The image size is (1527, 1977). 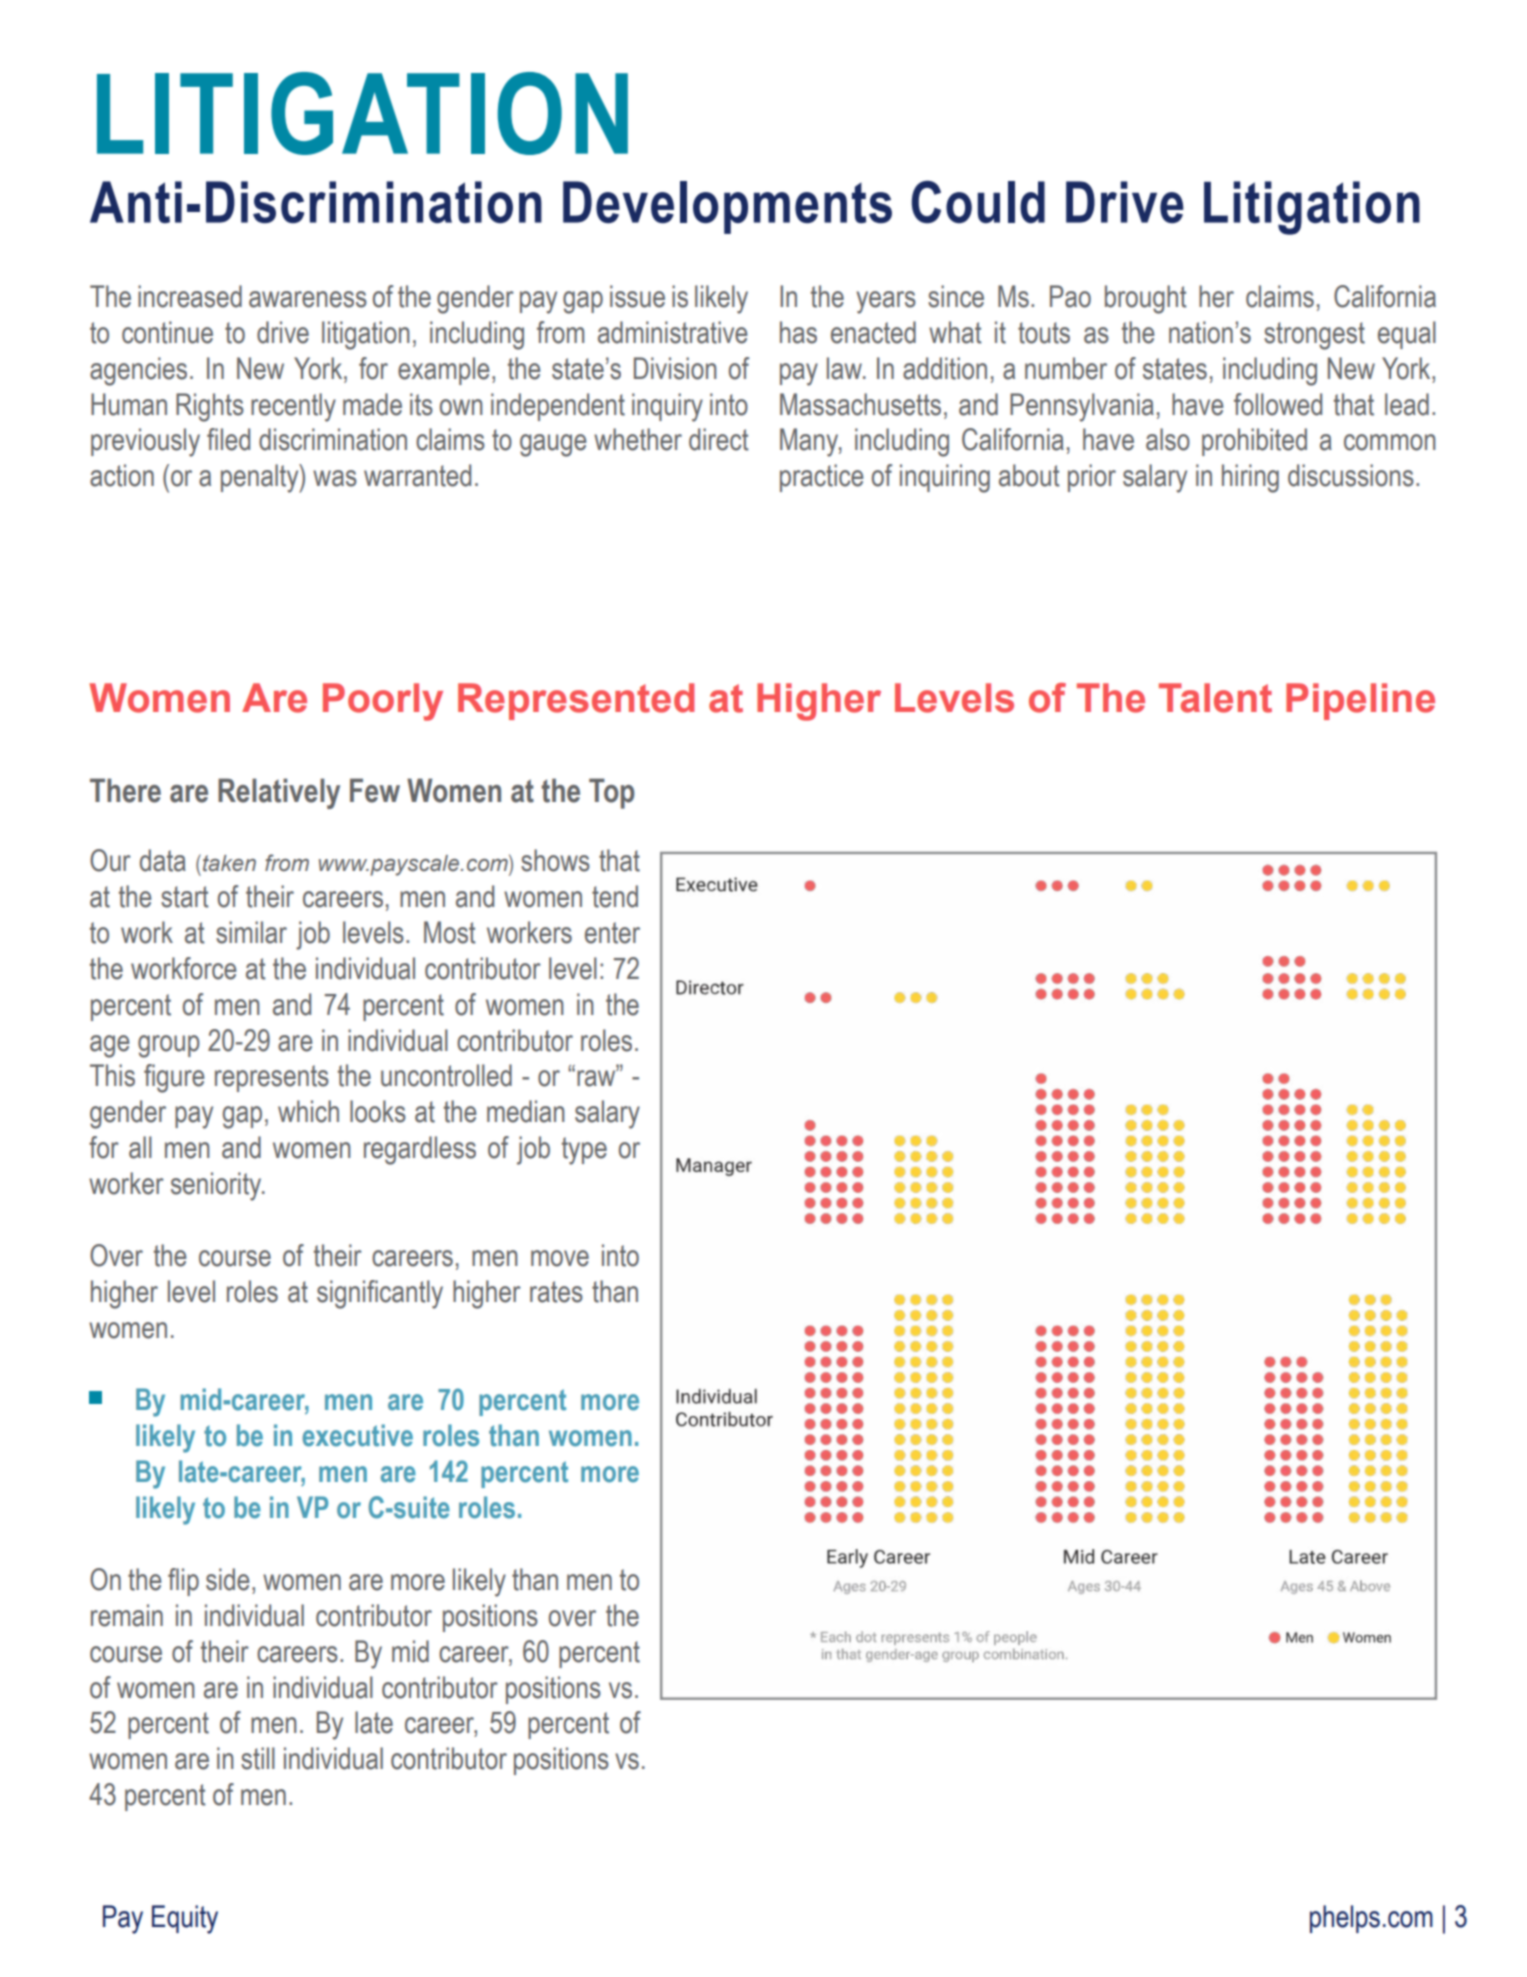 What do you see at coordinates (185, 1919) in the image?
I see `Equity` at bounding box center [185, 1919].
